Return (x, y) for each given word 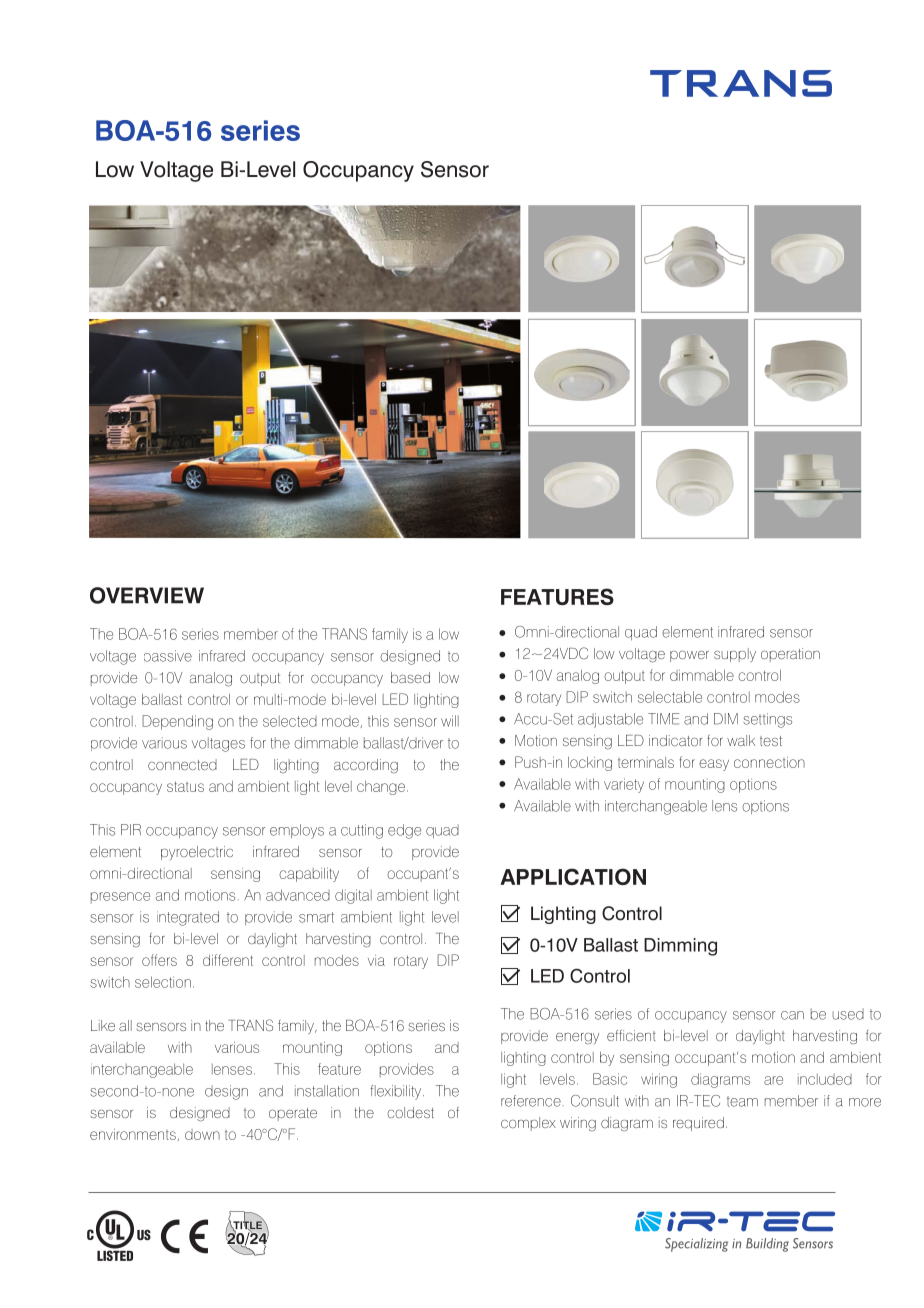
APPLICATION (573, 876)
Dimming (680, 947)
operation (790, 655)
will (450, 721)
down (202, 1134)
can (792, 1015)
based (410, 677)
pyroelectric (197, 853)
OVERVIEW (147, 595)
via (376, 960)
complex (528, 1124)
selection (163, 982)
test (771, 741)
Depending (177, 722)
